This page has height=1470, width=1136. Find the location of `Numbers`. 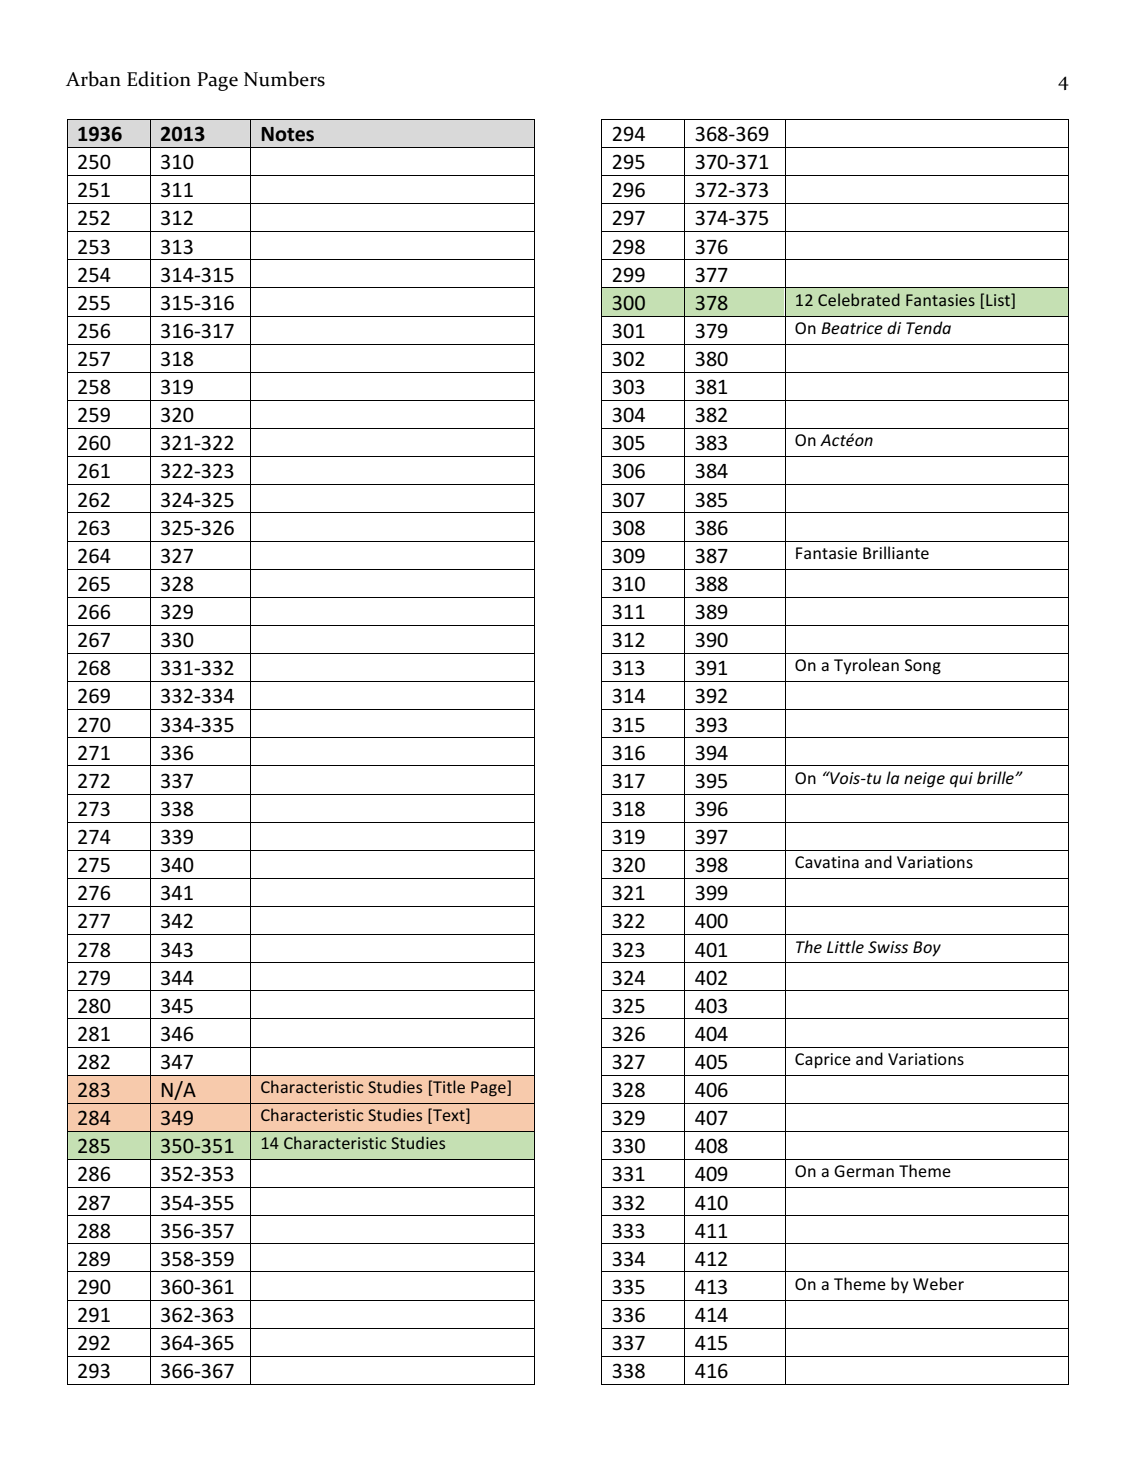

Numbers is located at coordinates (284, 79).
